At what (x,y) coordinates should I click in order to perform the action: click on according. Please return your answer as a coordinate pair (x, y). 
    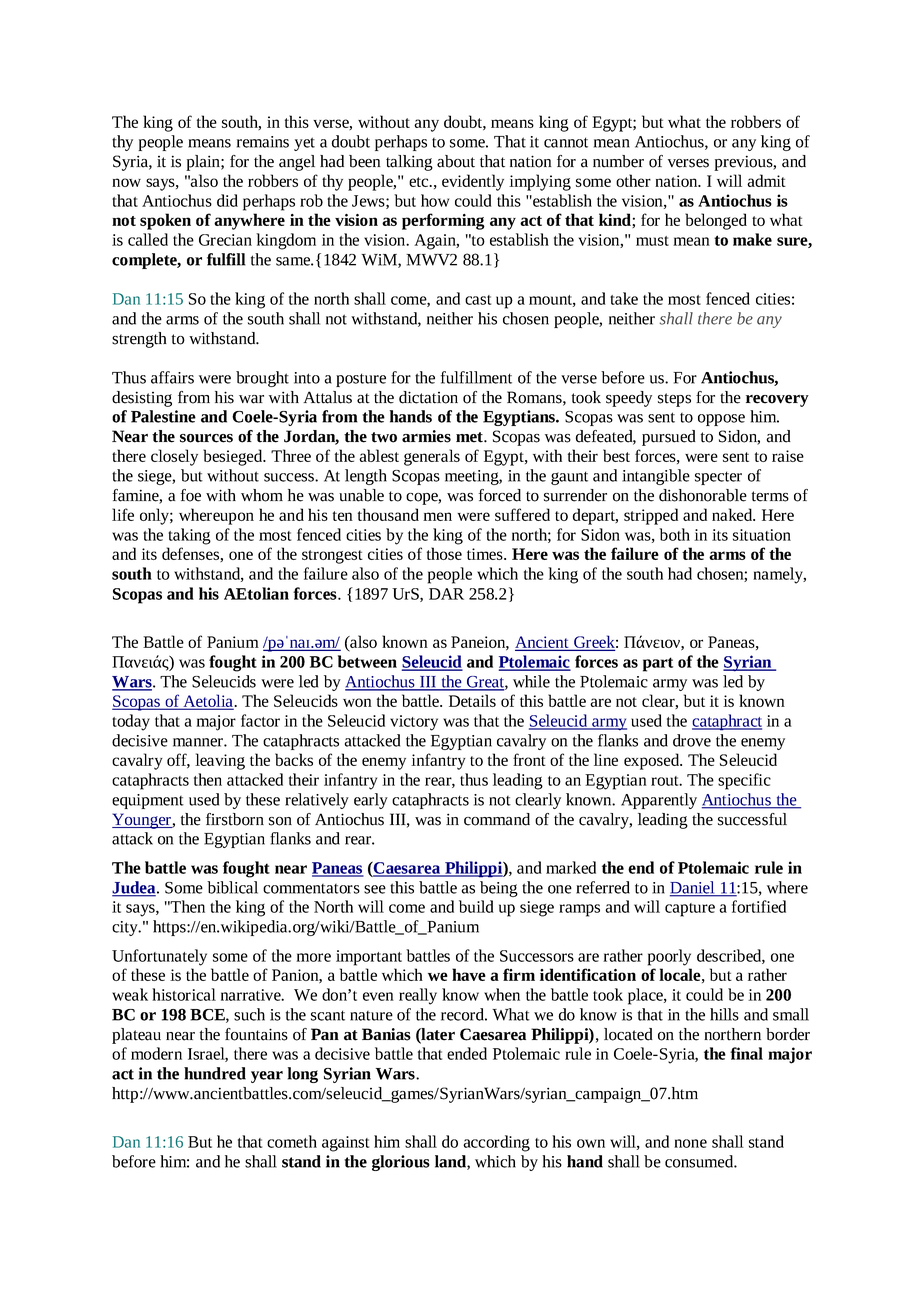
    Looking at the image, I should click on (496, 1143).
